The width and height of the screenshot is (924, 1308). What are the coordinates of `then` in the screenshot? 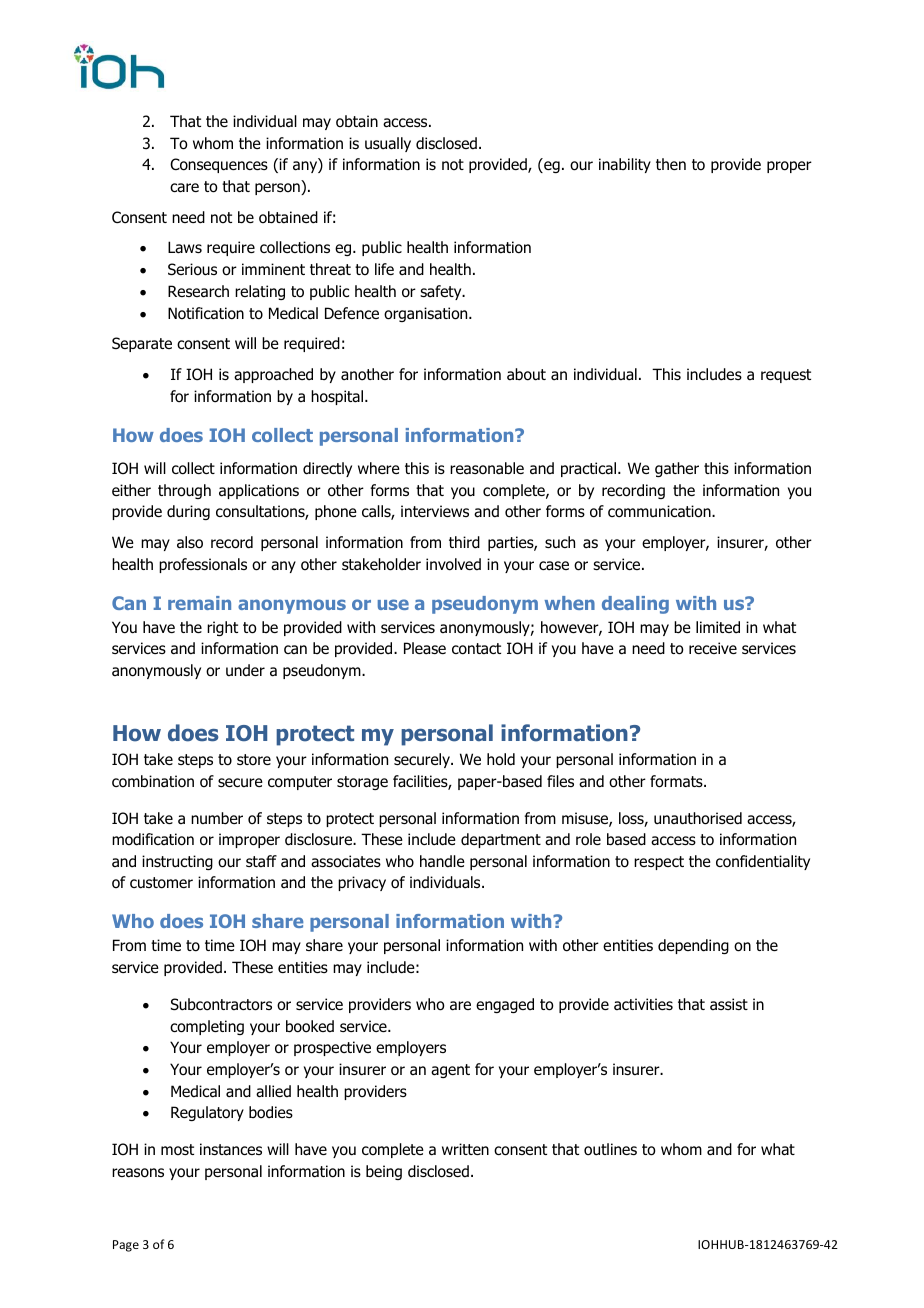 It's located at (671, 164).
